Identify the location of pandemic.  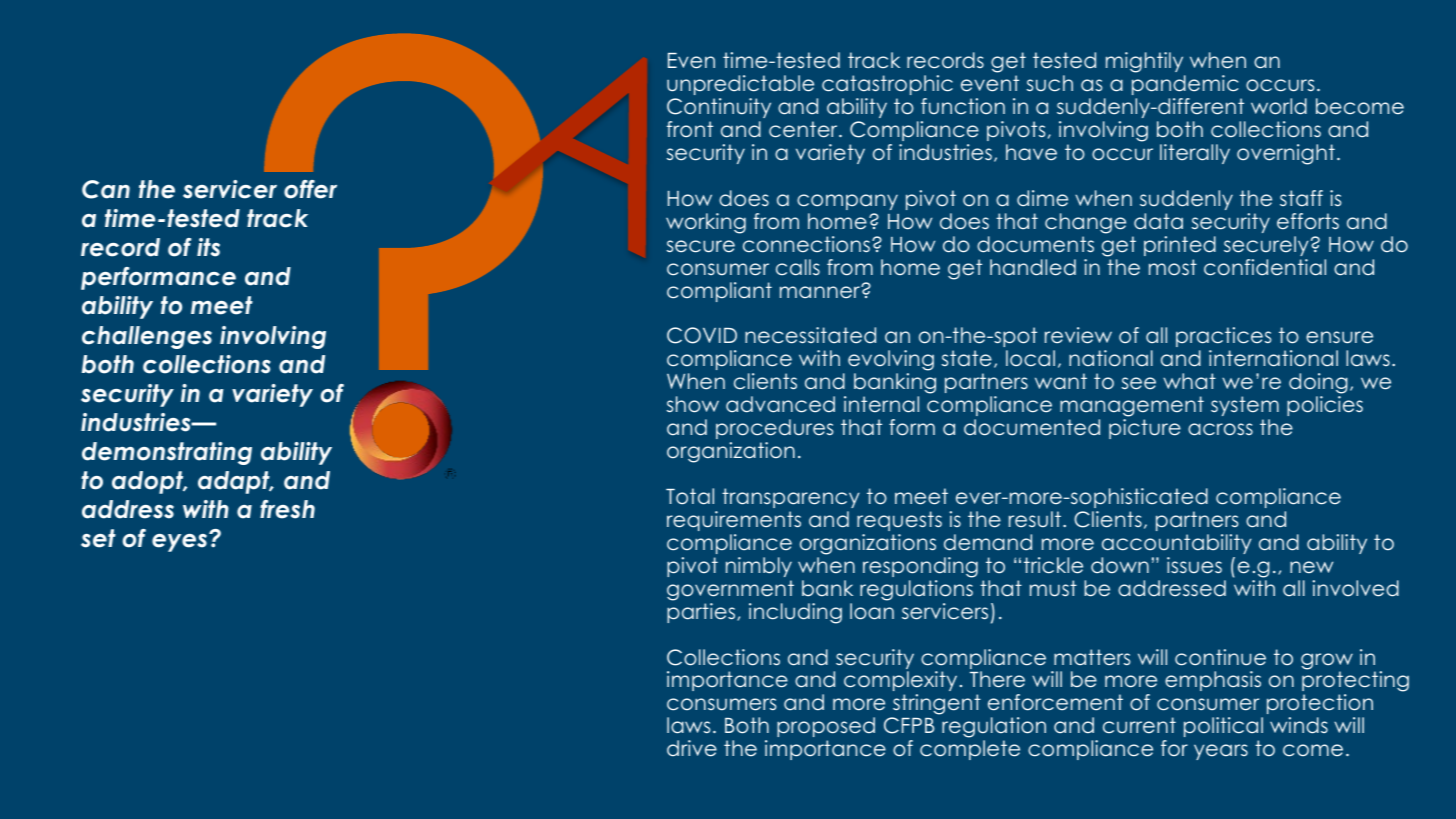
(1185, 85).
